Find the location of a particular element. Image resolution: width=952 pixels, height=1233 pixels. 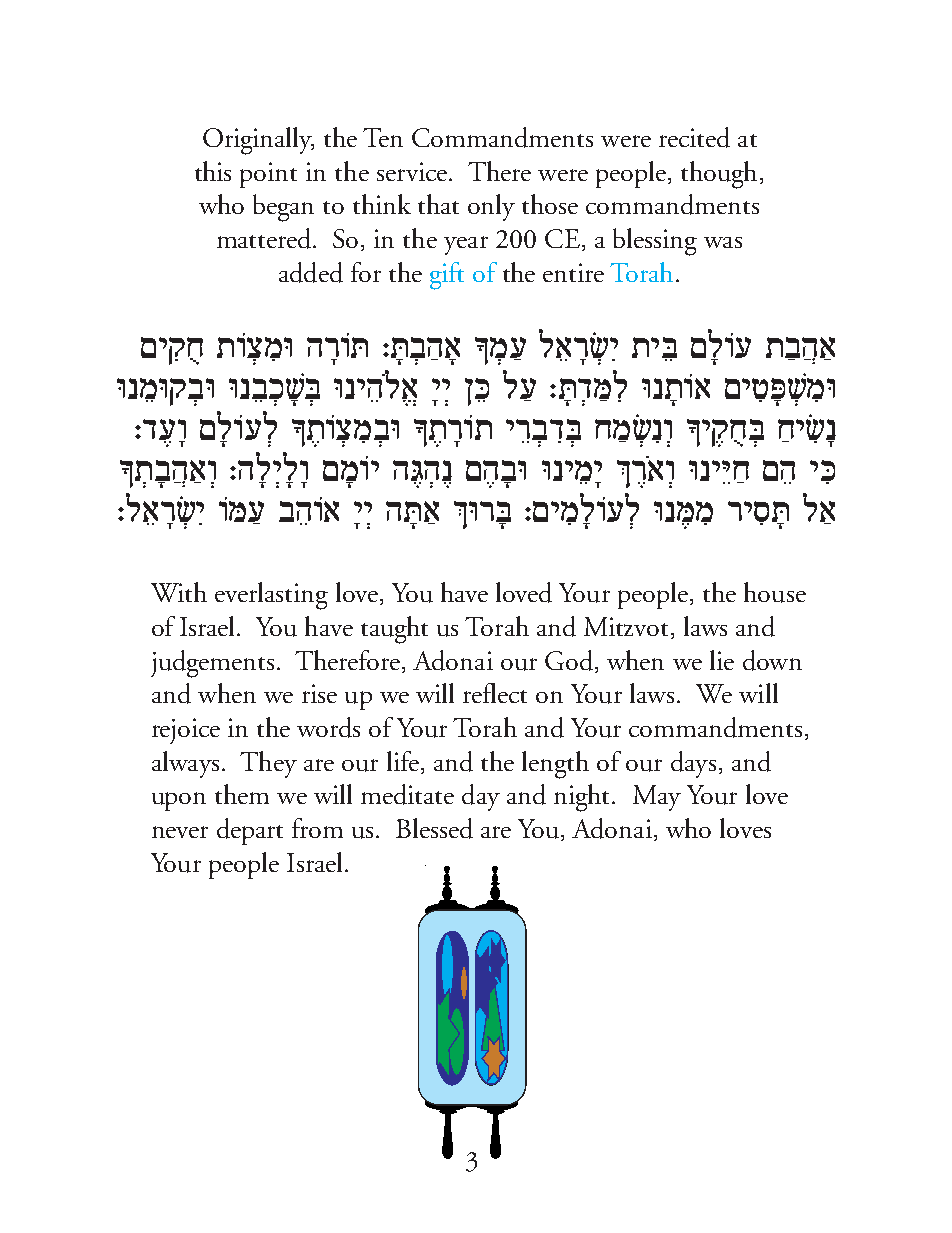

taught is located at coordinates (394, 630).
